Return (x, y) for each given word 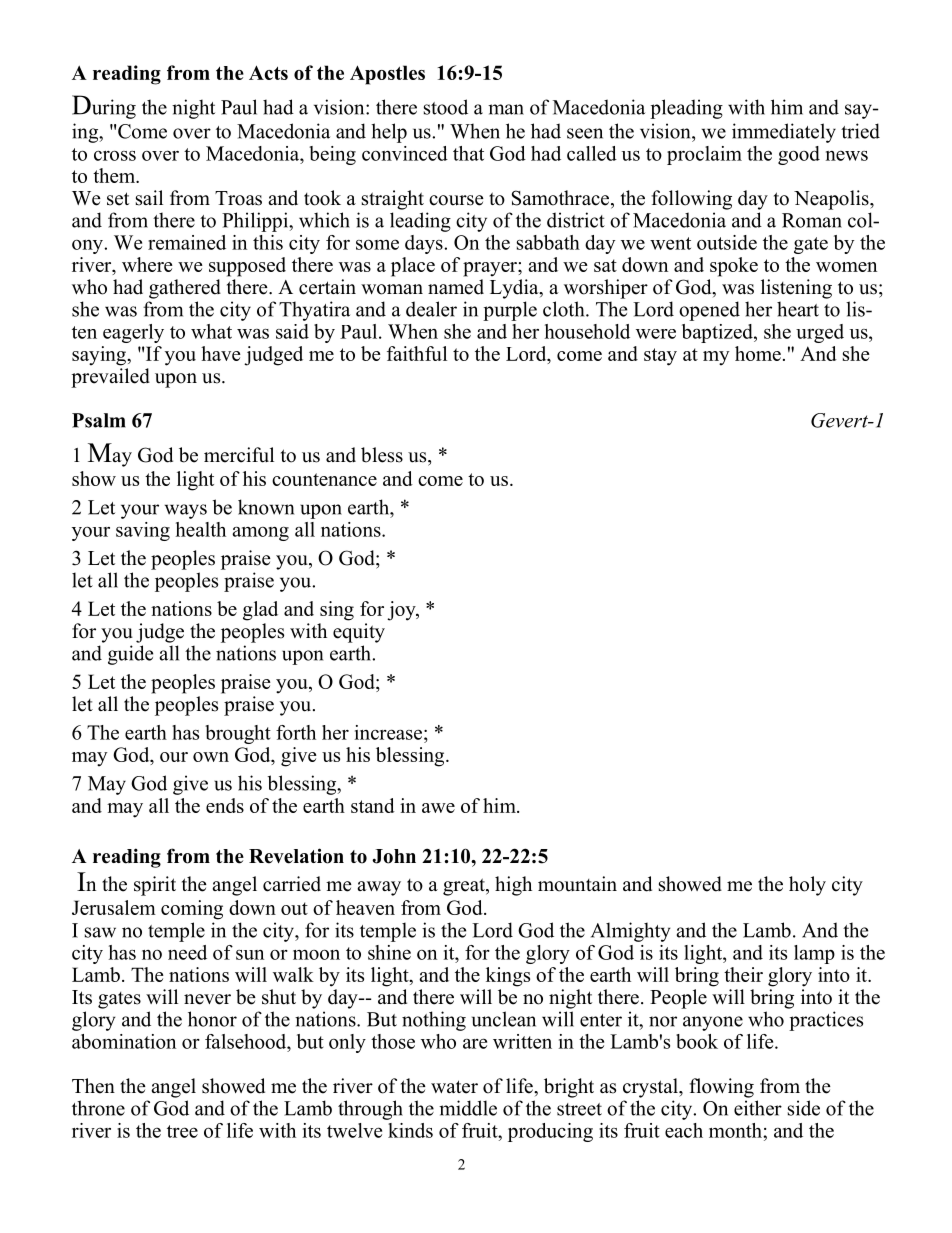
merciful (239, 455)
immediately (784, 133)
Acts (268, 72)
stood (446, 107)
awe (438, 808)
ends (225, 805)
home (758, 353)
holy (807, 886)
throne (98, 1108)
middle (468, 1108)
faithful (417, 353)
